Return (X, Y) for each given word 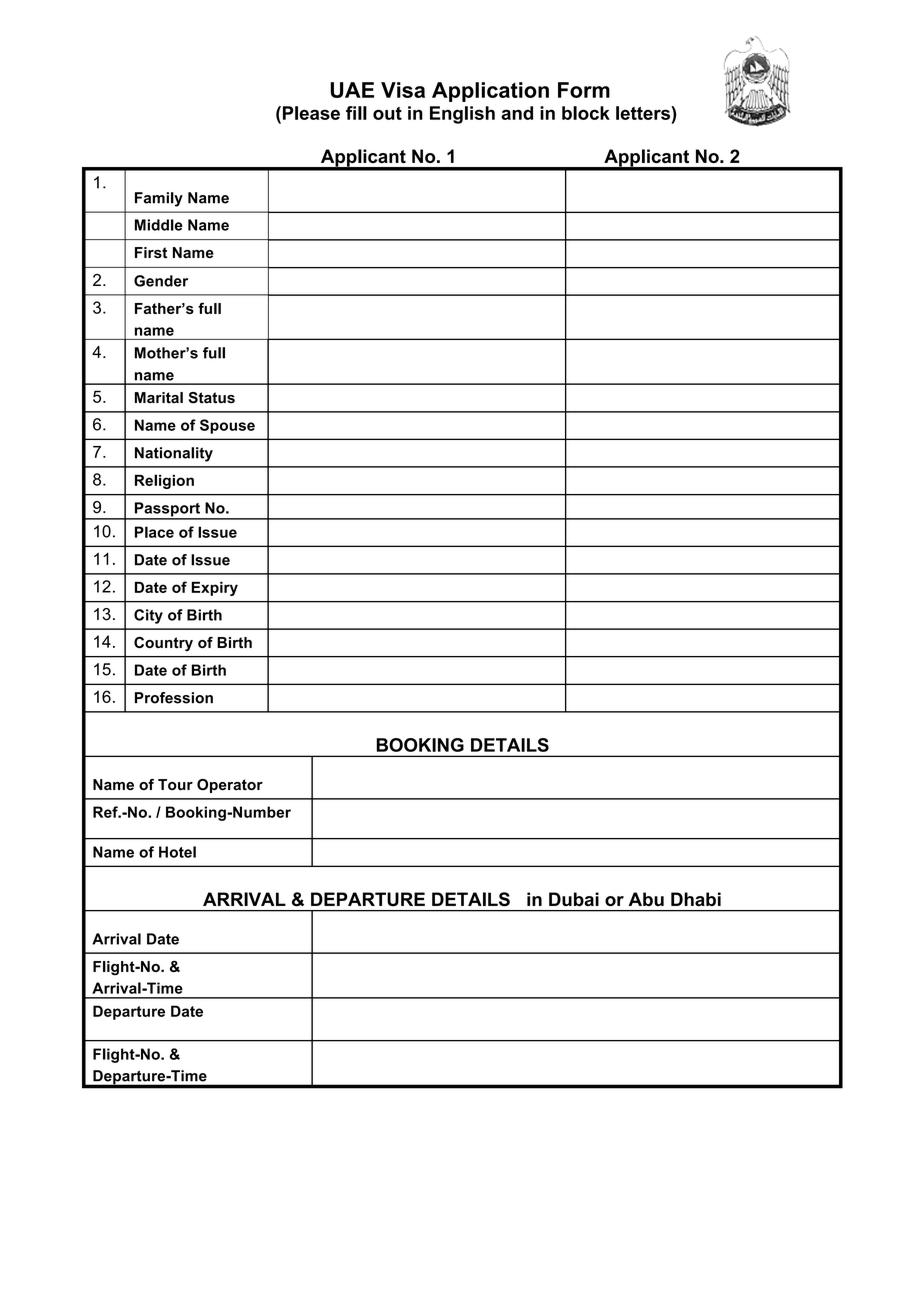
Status (212, 398)
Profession (174, 698)
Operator (230, 786)
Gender (161, 281)
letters (644, 113)
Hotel (177, 852)
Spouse (227, 426)
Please (310, 113)
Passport (167, 510)
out (387, 113)
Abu (646, 899)
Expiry (215, 589)
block (586, 113)
